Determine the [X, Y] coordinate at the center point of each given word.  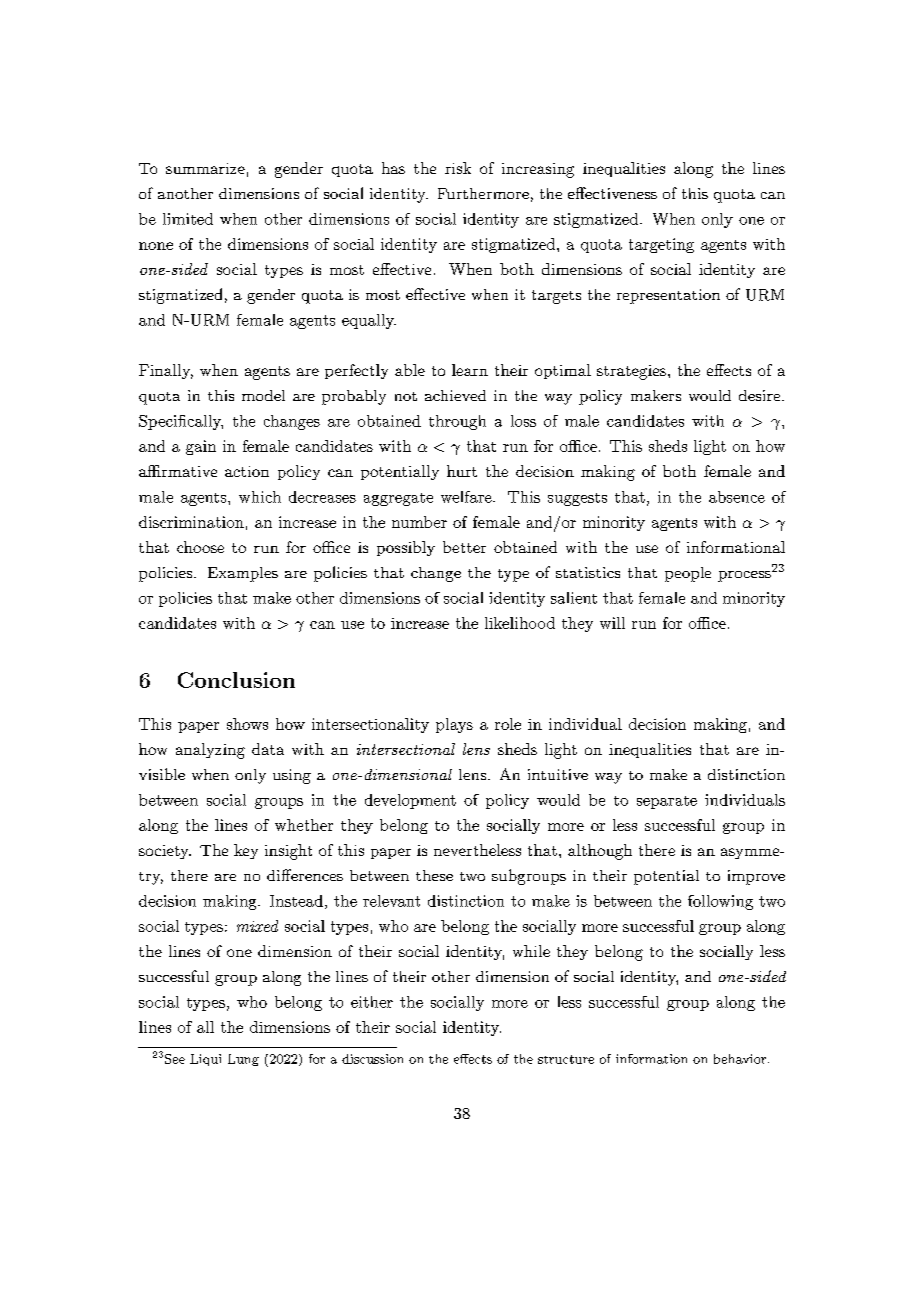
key [246, 851]
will [612, 623]
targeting [661, 245]
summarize [205, 168]
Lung [243, 1060]
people [688, 574]
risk [458, 168]
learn [470, 370]
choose [200, 547]
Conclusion [236, 680]
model [263, 395]
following [720, 902]
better [464, 547]
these [434, 875]
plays [454, 725]
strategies [631, 372]
